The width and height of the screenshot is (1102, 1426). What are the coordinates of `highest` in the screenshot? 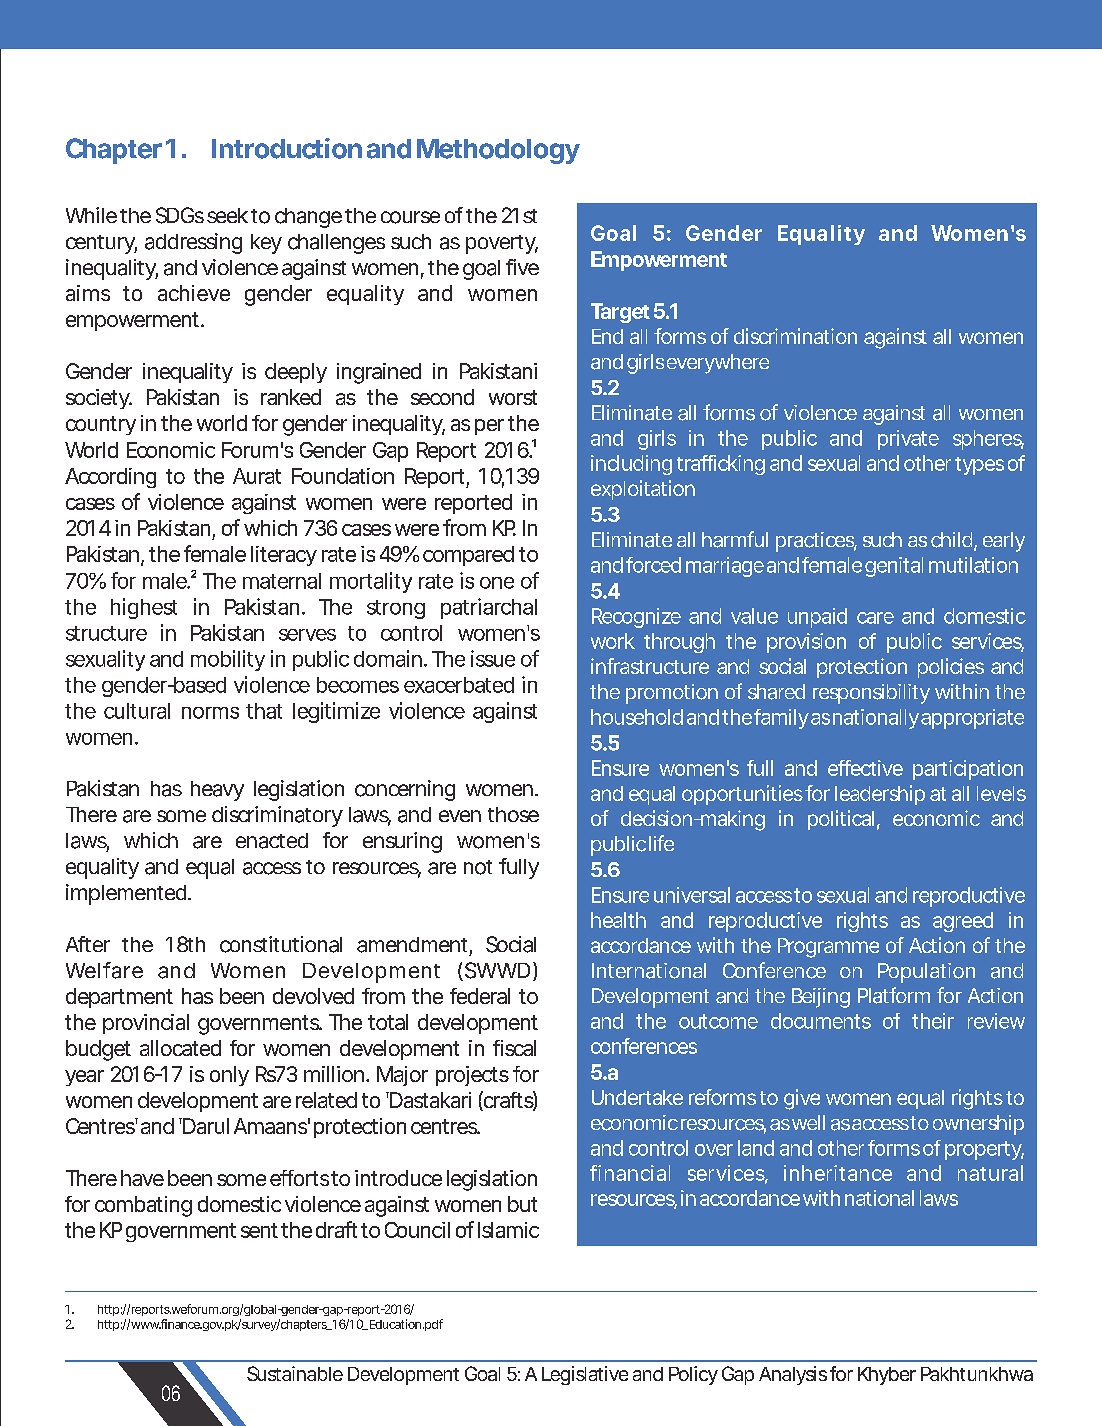 It's located at (144, 608).
